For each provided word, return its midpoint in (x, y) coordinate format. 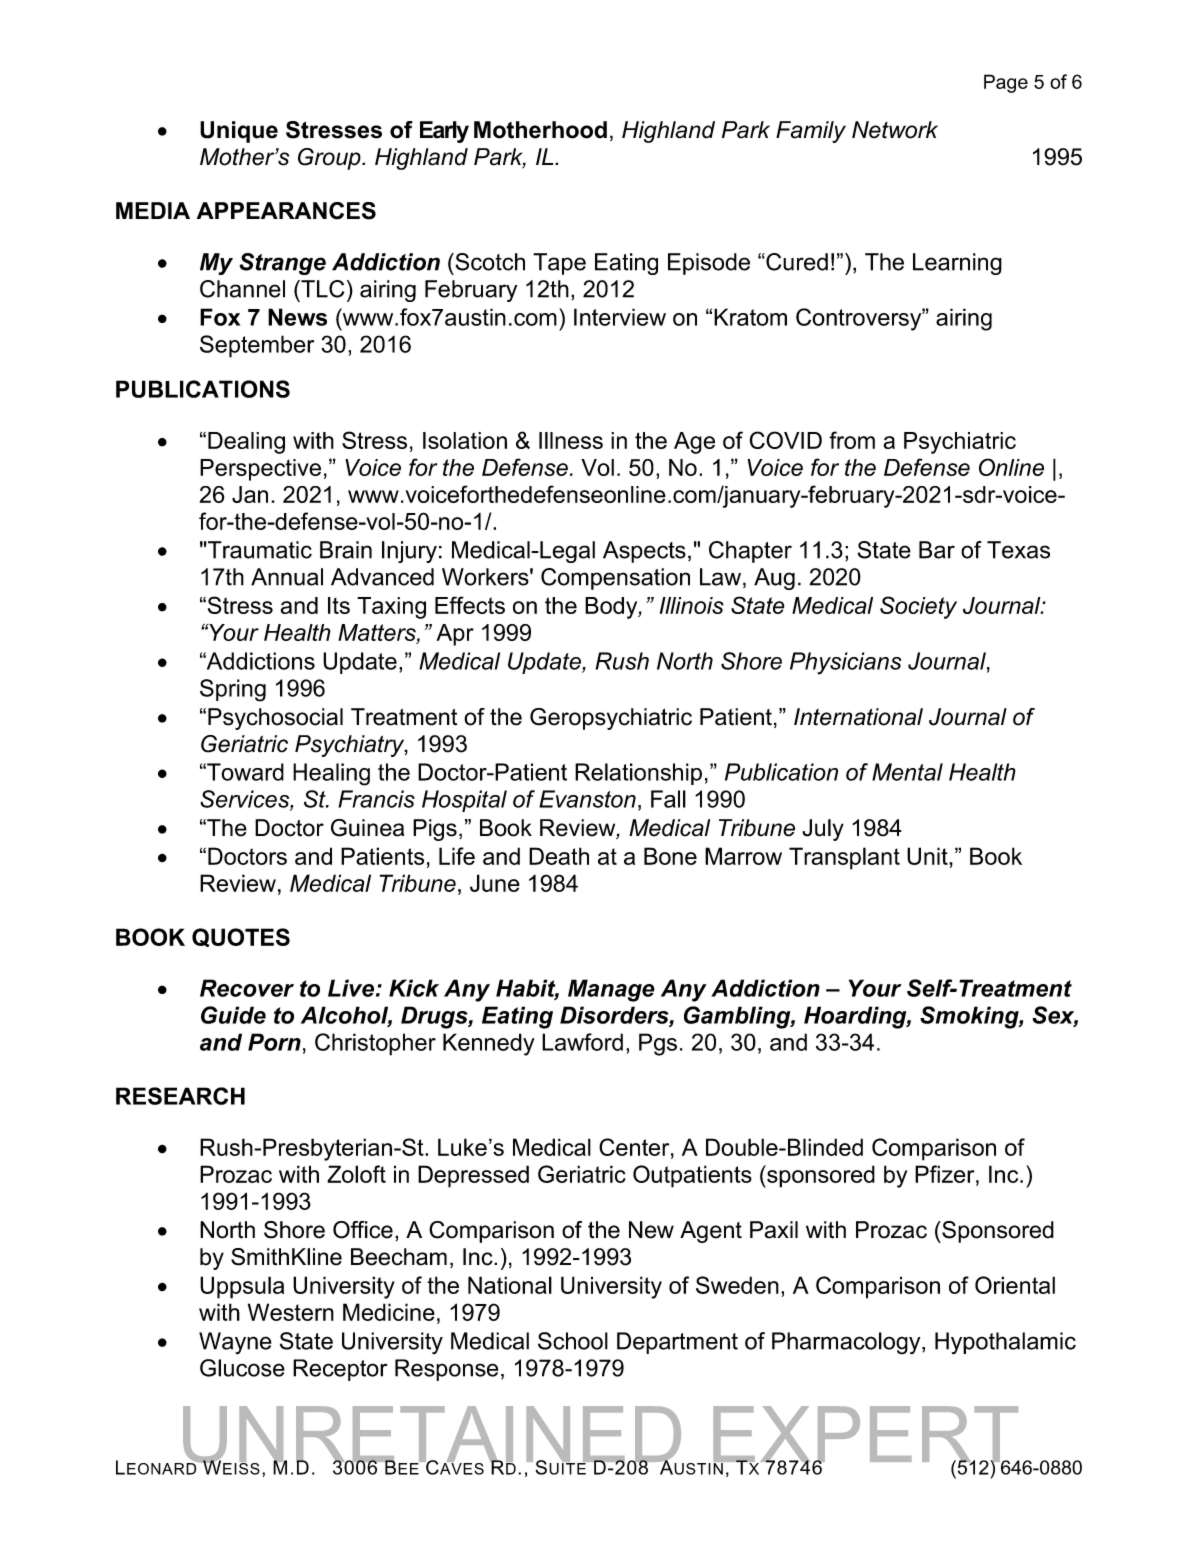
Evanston (587, 799)
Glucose (242, 1368)
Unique (239, 132)
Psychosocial (275, 719)
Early (444, 132)
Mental (907, 772)
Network (895, 130)
